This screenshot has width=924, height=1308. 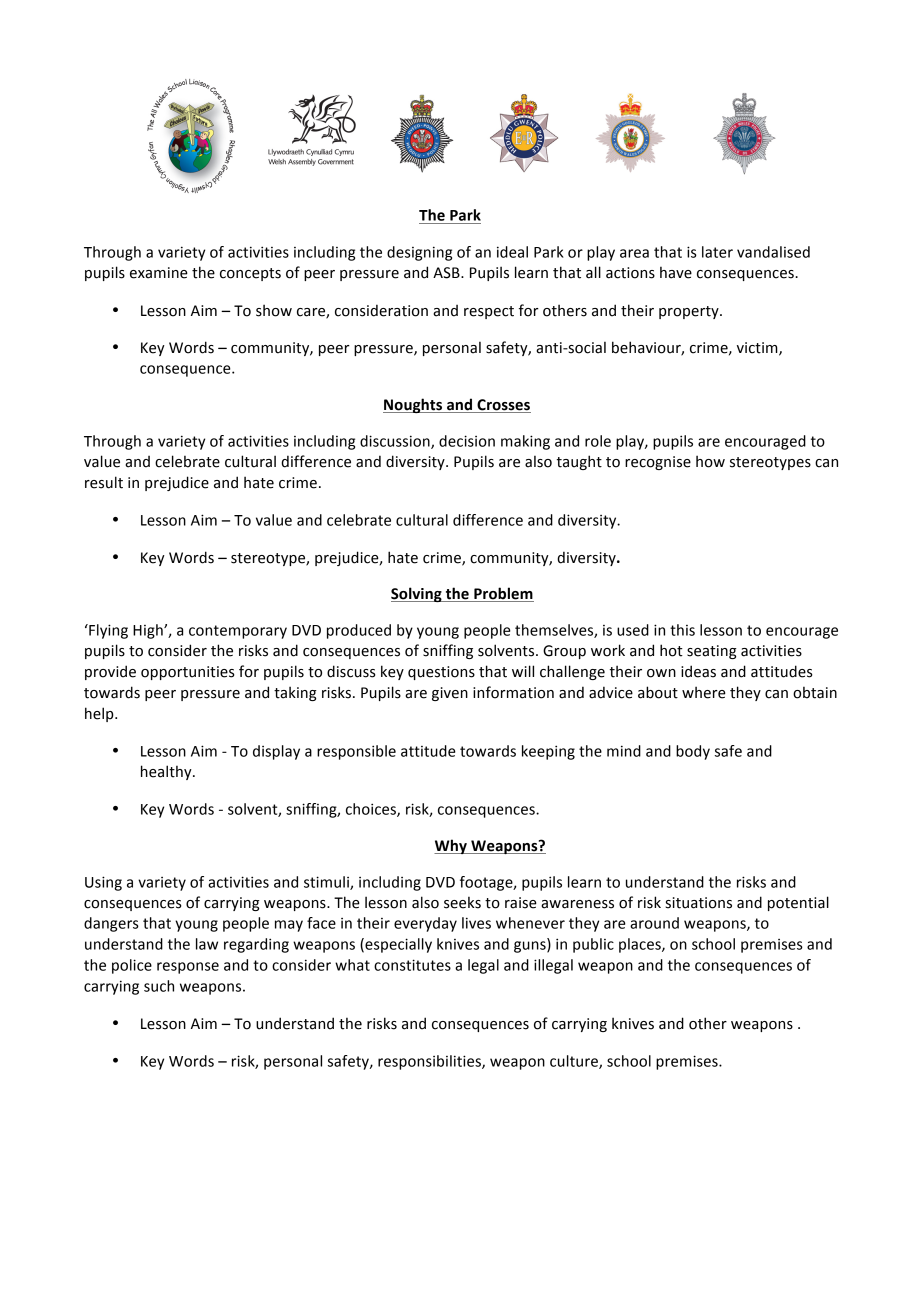 What do you see at coordinates (159, 273) in the screenshot?
I see `examine` at bounding box center [159, 273].
